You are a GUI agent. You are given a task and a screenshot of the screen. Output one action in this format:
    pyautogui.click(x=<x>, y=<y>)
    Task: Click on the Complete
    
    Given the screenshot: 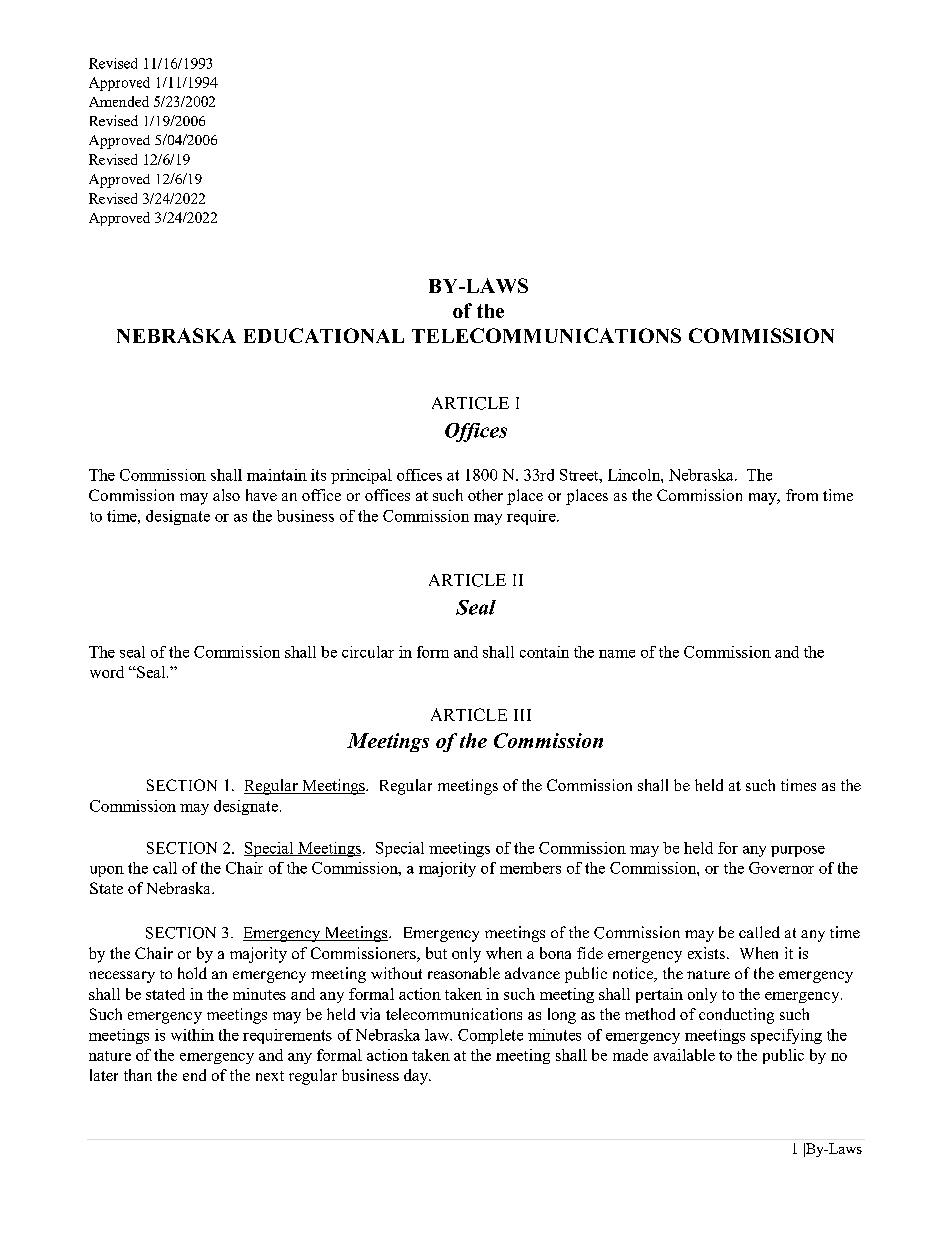 What is the action you would take?
    pyautogui.click(x=490, y=1036)
